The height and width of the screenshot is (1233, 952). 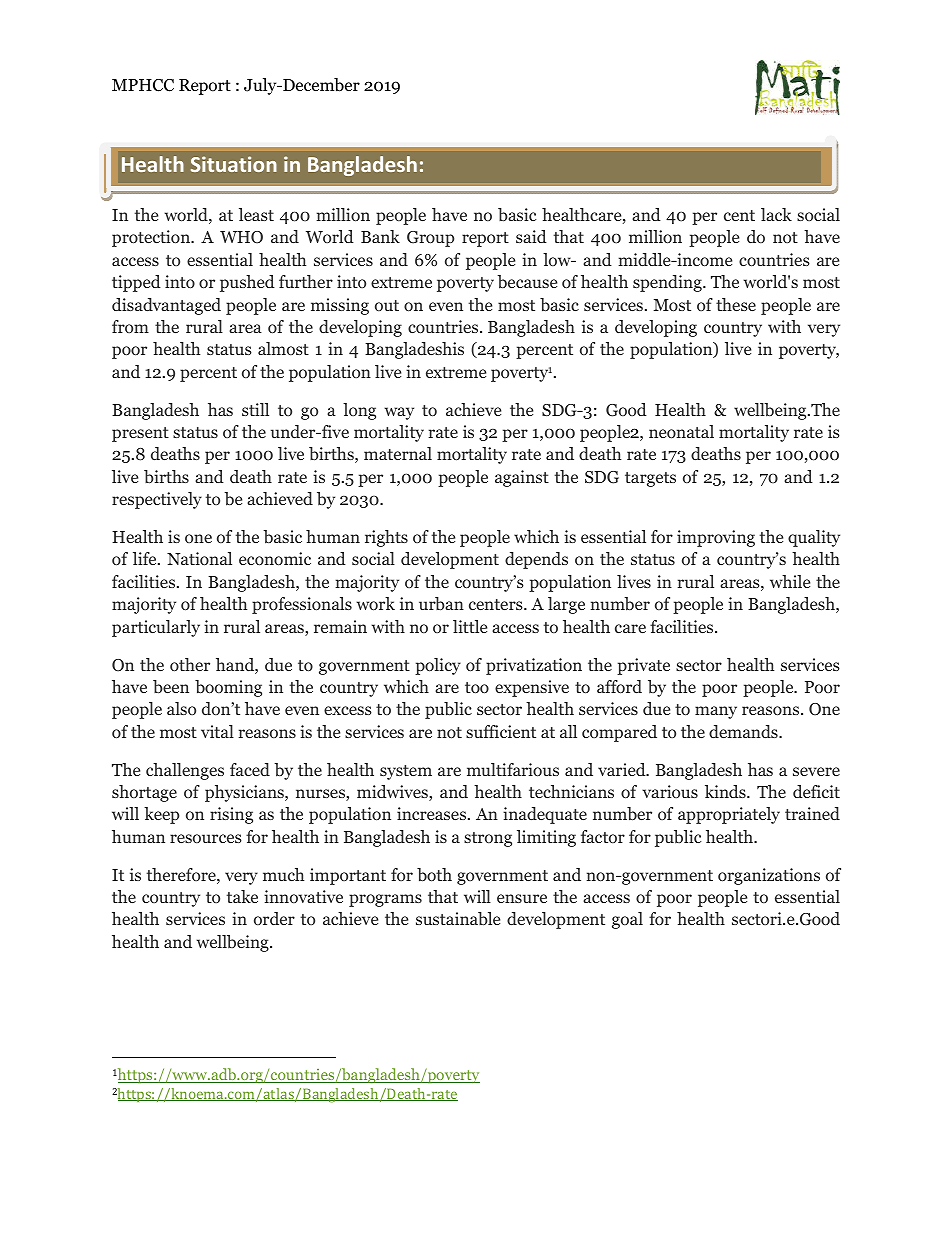 I want to click on these, so click(x=736, y=304).
